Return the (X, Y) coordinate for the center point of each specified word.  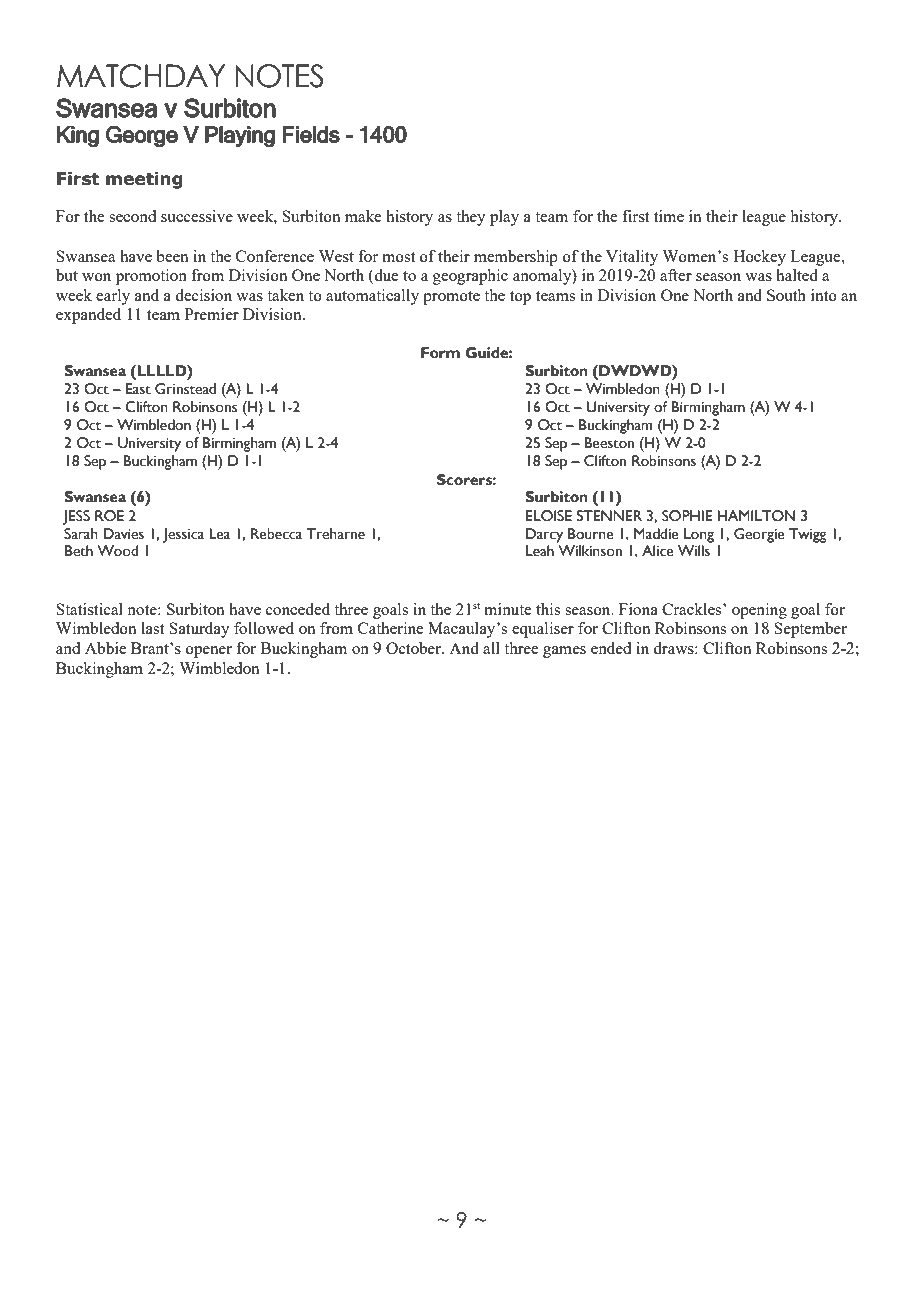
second (132, 216)
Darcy (544, 535)
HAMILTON (756, 516)
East (138, 389)
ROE (109, 516)
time (669, 216)
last (152, 628)
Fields (311, 134)
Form (440, 353)
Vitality (632, 258)
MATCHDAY (141, 76)
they (471, 218)
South (786, 295)
